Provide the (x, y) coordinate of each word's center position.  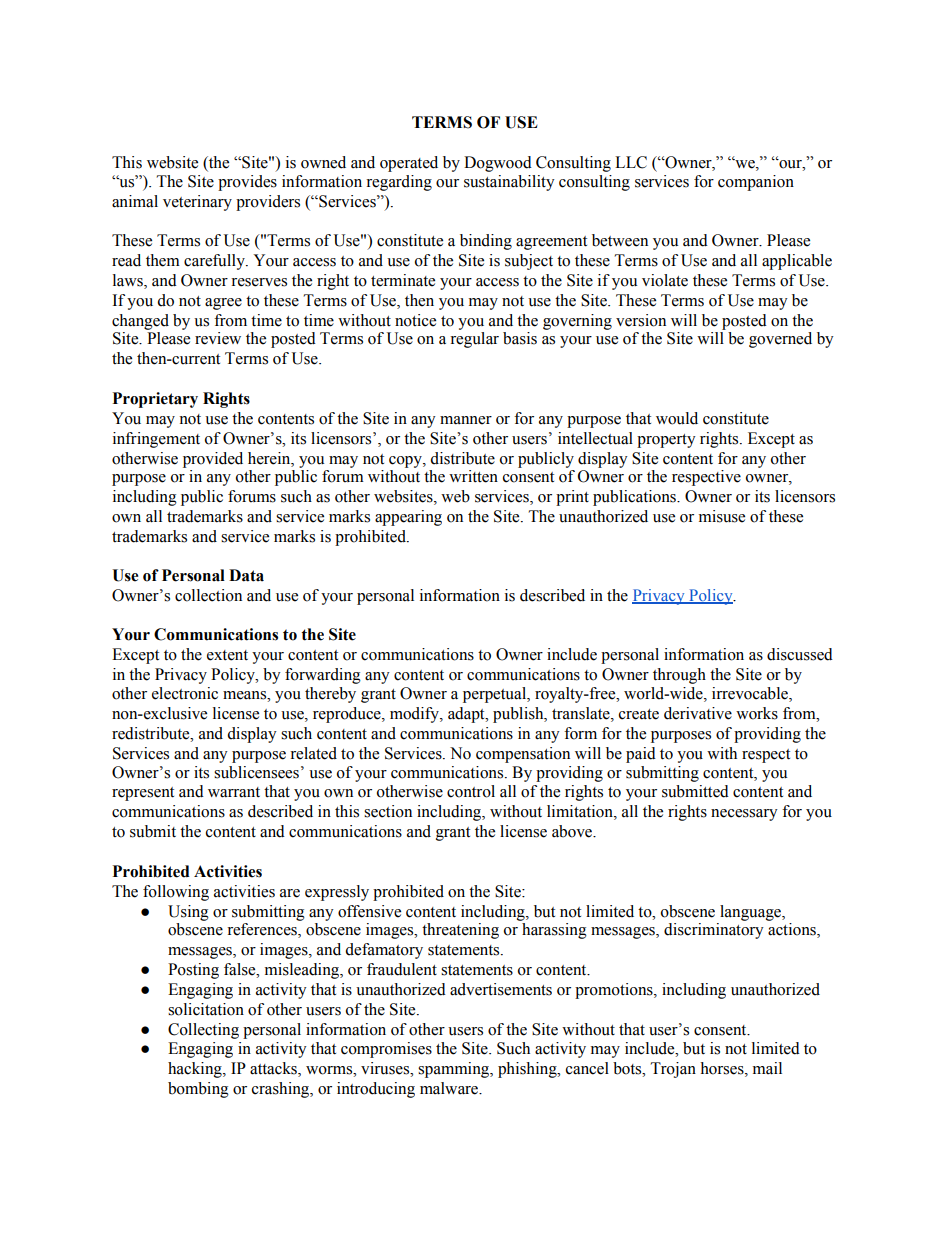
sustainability (509, 183)
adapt (467, 715)
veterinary (197, 203)
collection (208, 595)
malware (450, 1088)
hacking (196, 1070)
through (679, 676)
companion (756, 183)
